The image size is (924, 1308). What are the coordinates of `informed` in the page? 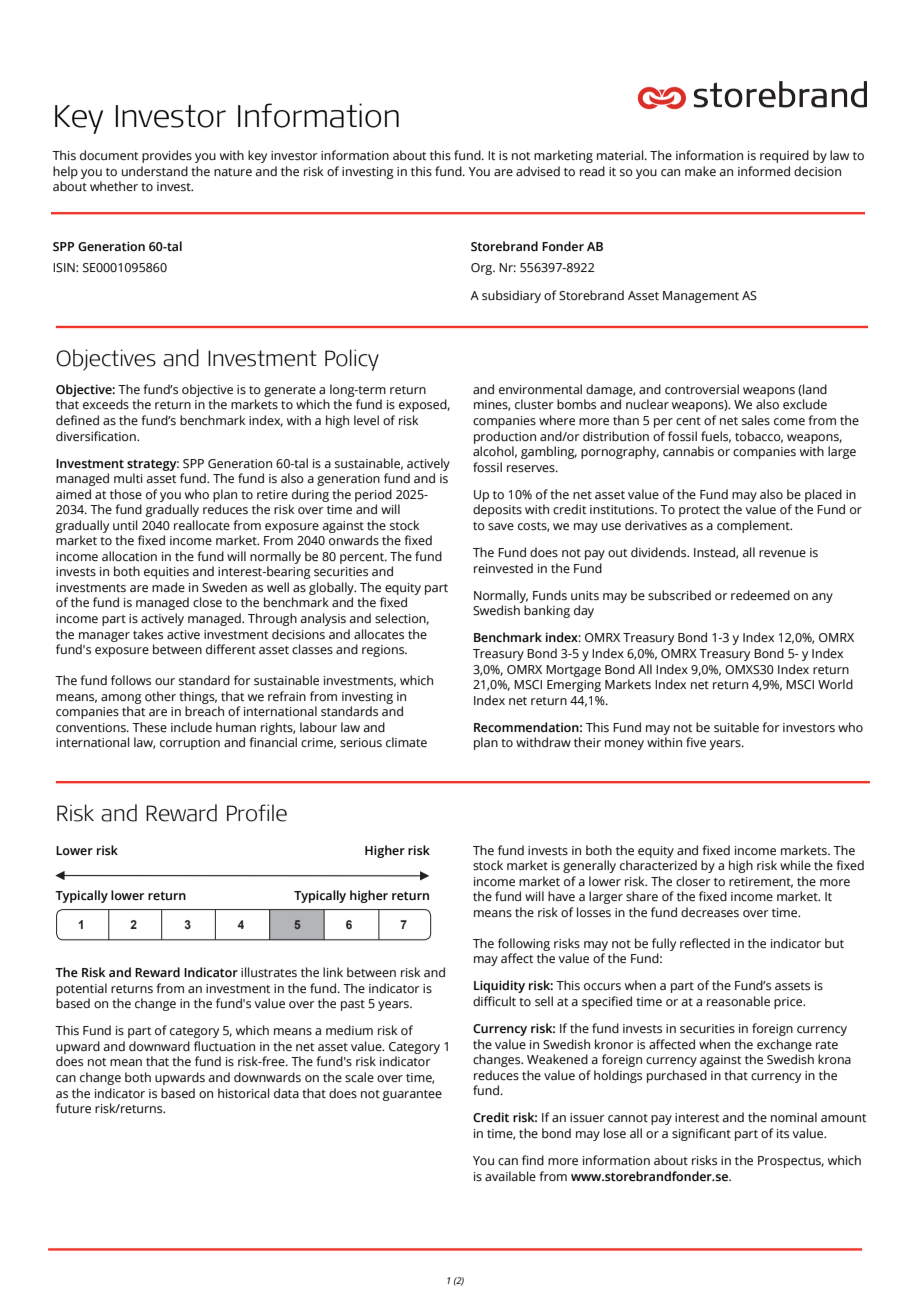 It's located at (764, 171).
